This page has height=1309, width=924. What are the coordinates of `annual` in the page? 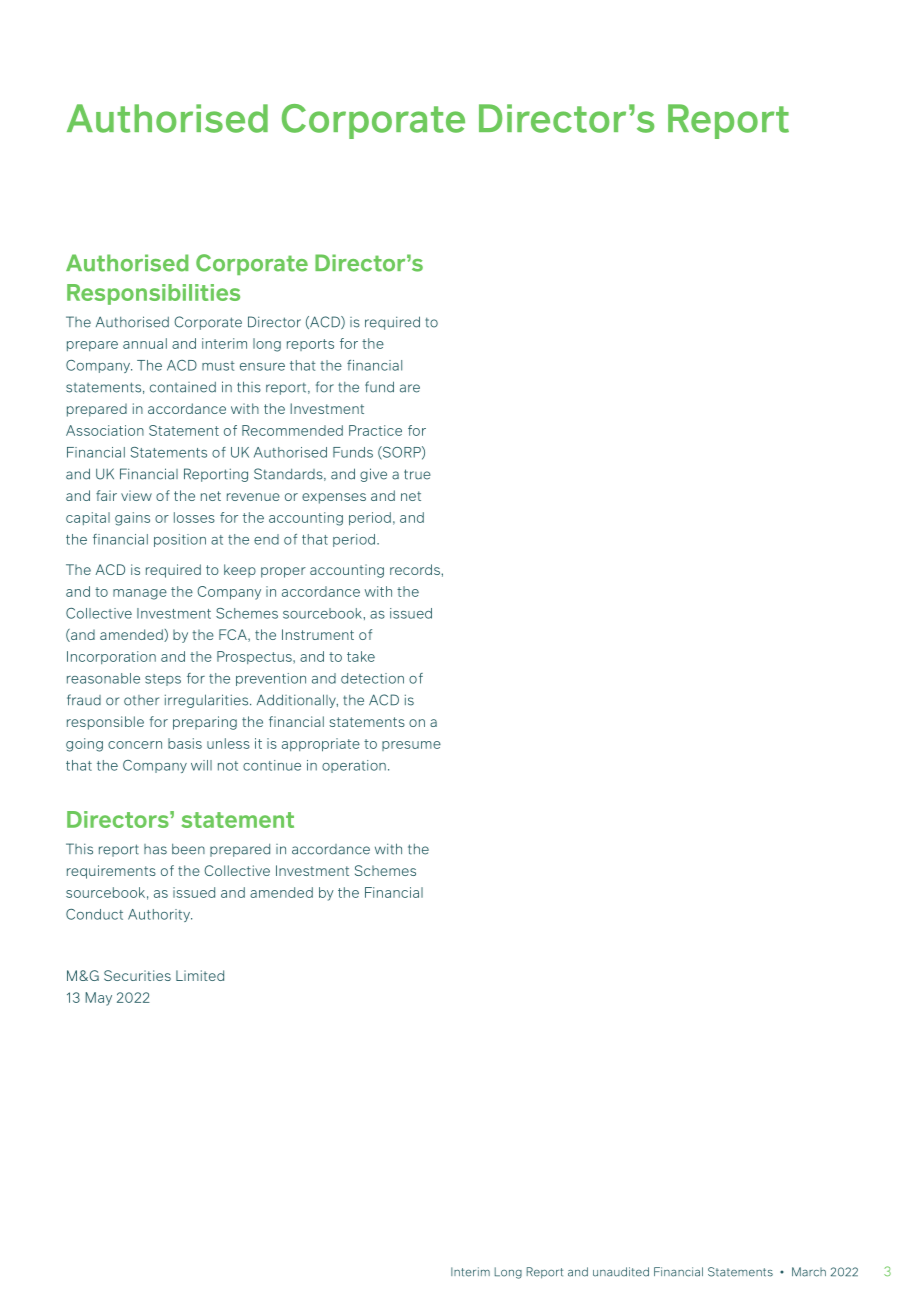 It's located at (145, 343).
